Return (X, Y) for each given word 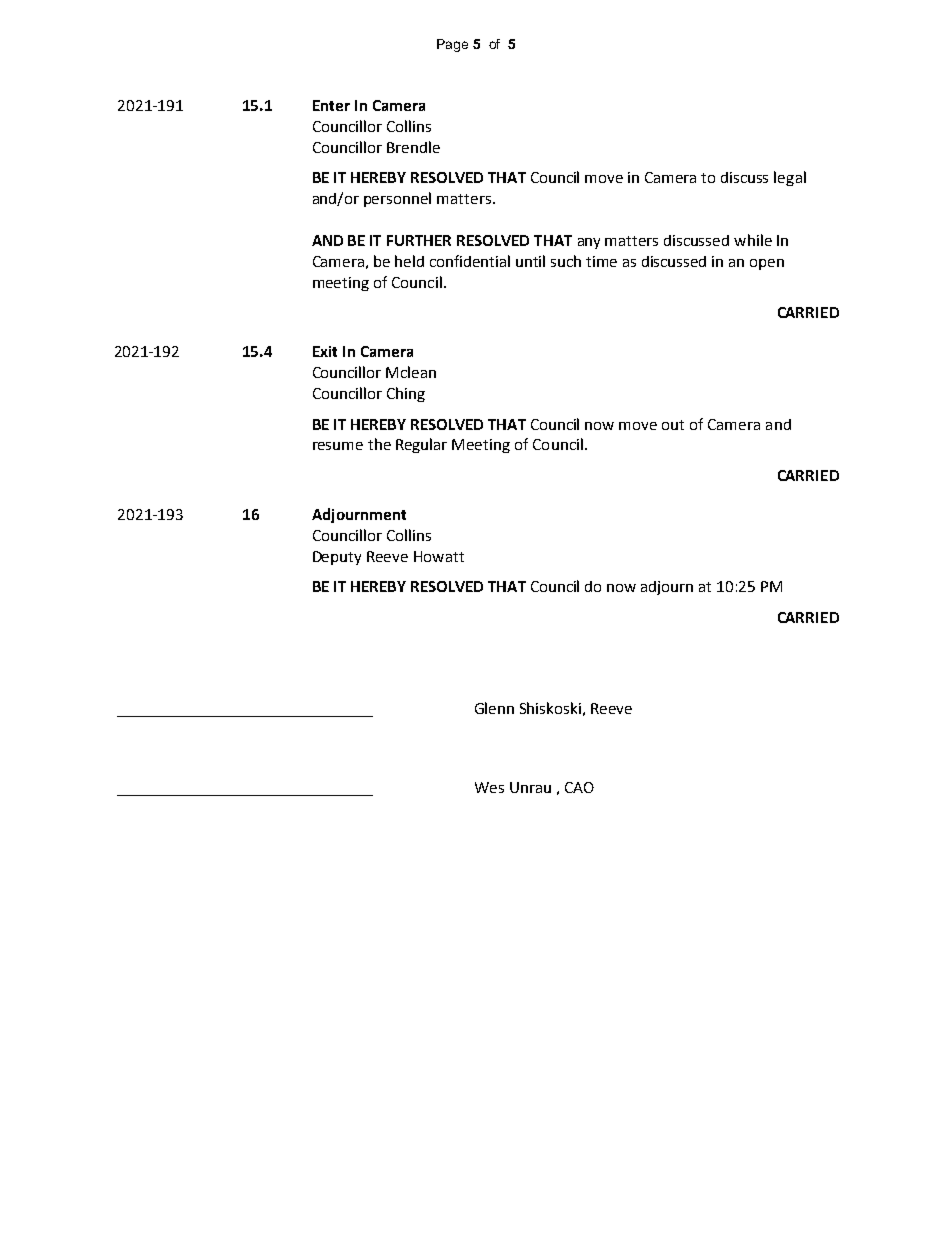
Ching (406, 394)
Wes (489, 787)
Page (452, 45)
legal (790, 178)
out (673, 425)
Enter (331, 105)
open (767, 264)
